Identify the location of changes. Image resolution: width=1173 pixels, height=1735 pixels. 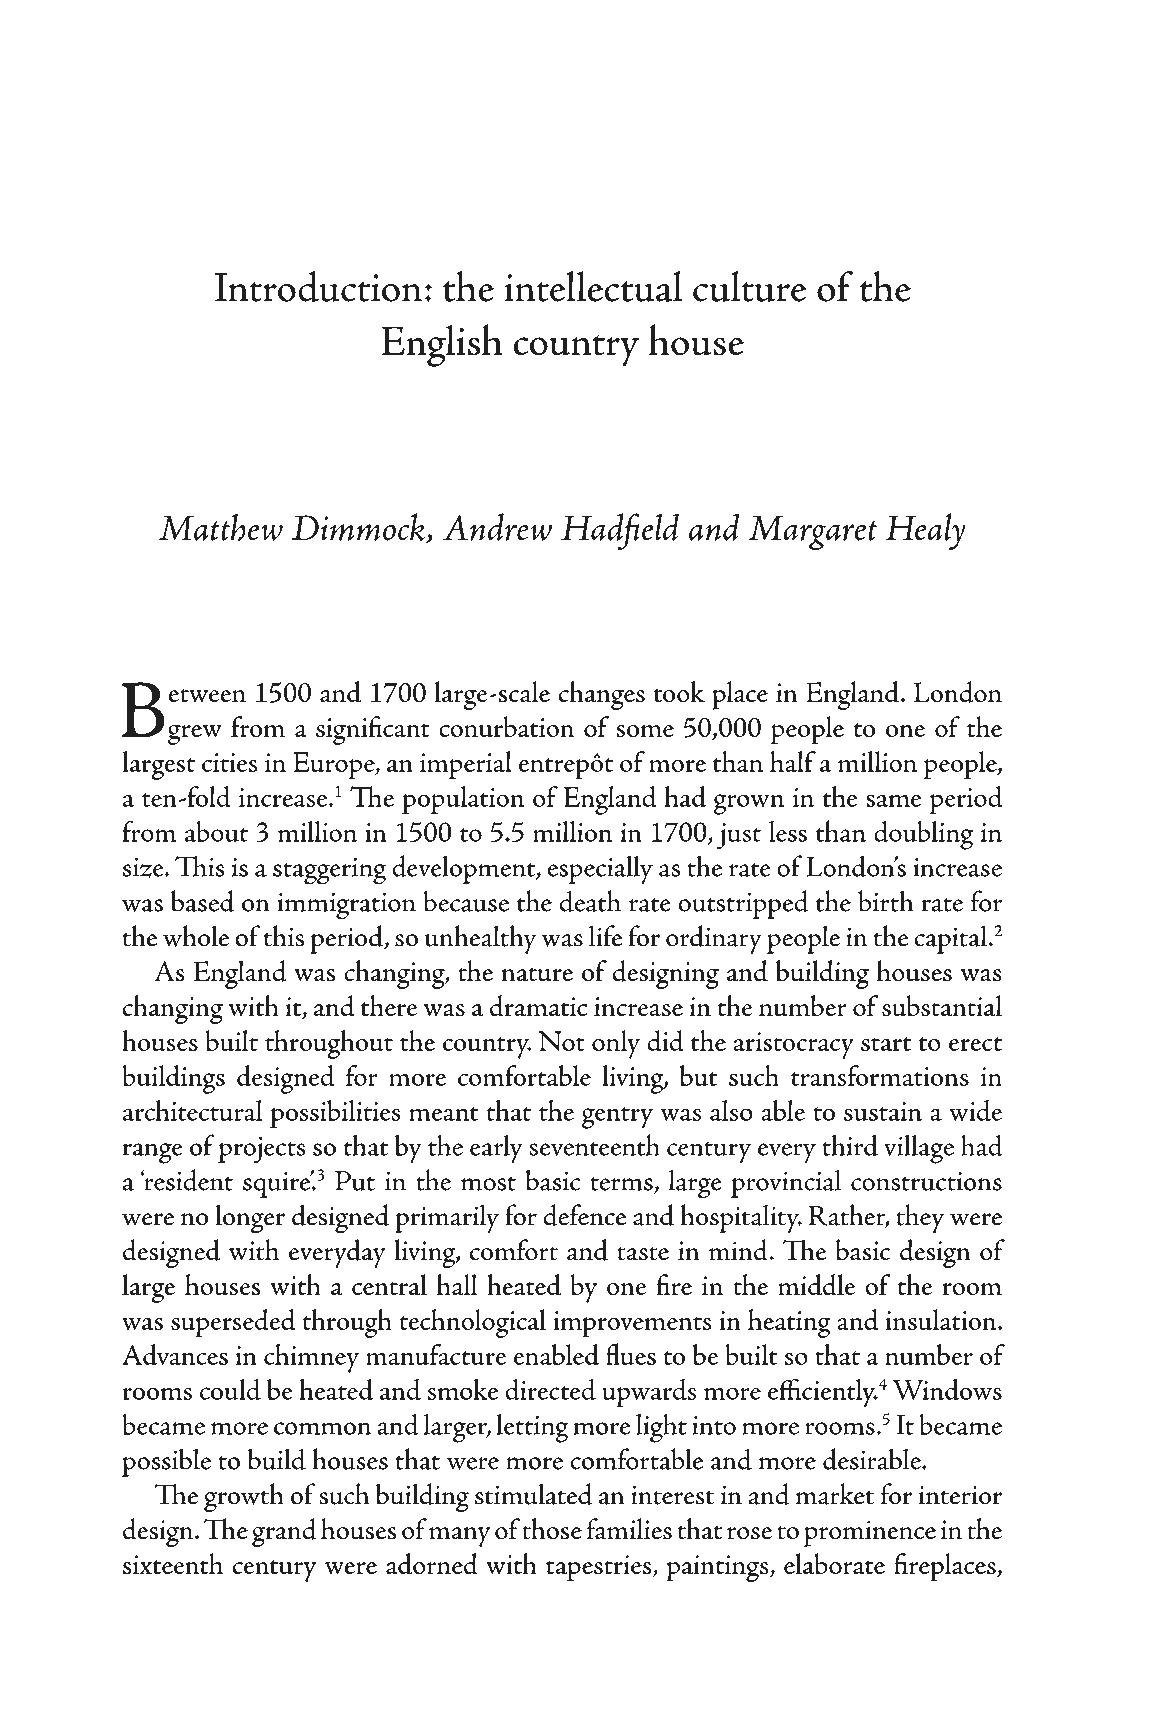
(602, 695).
